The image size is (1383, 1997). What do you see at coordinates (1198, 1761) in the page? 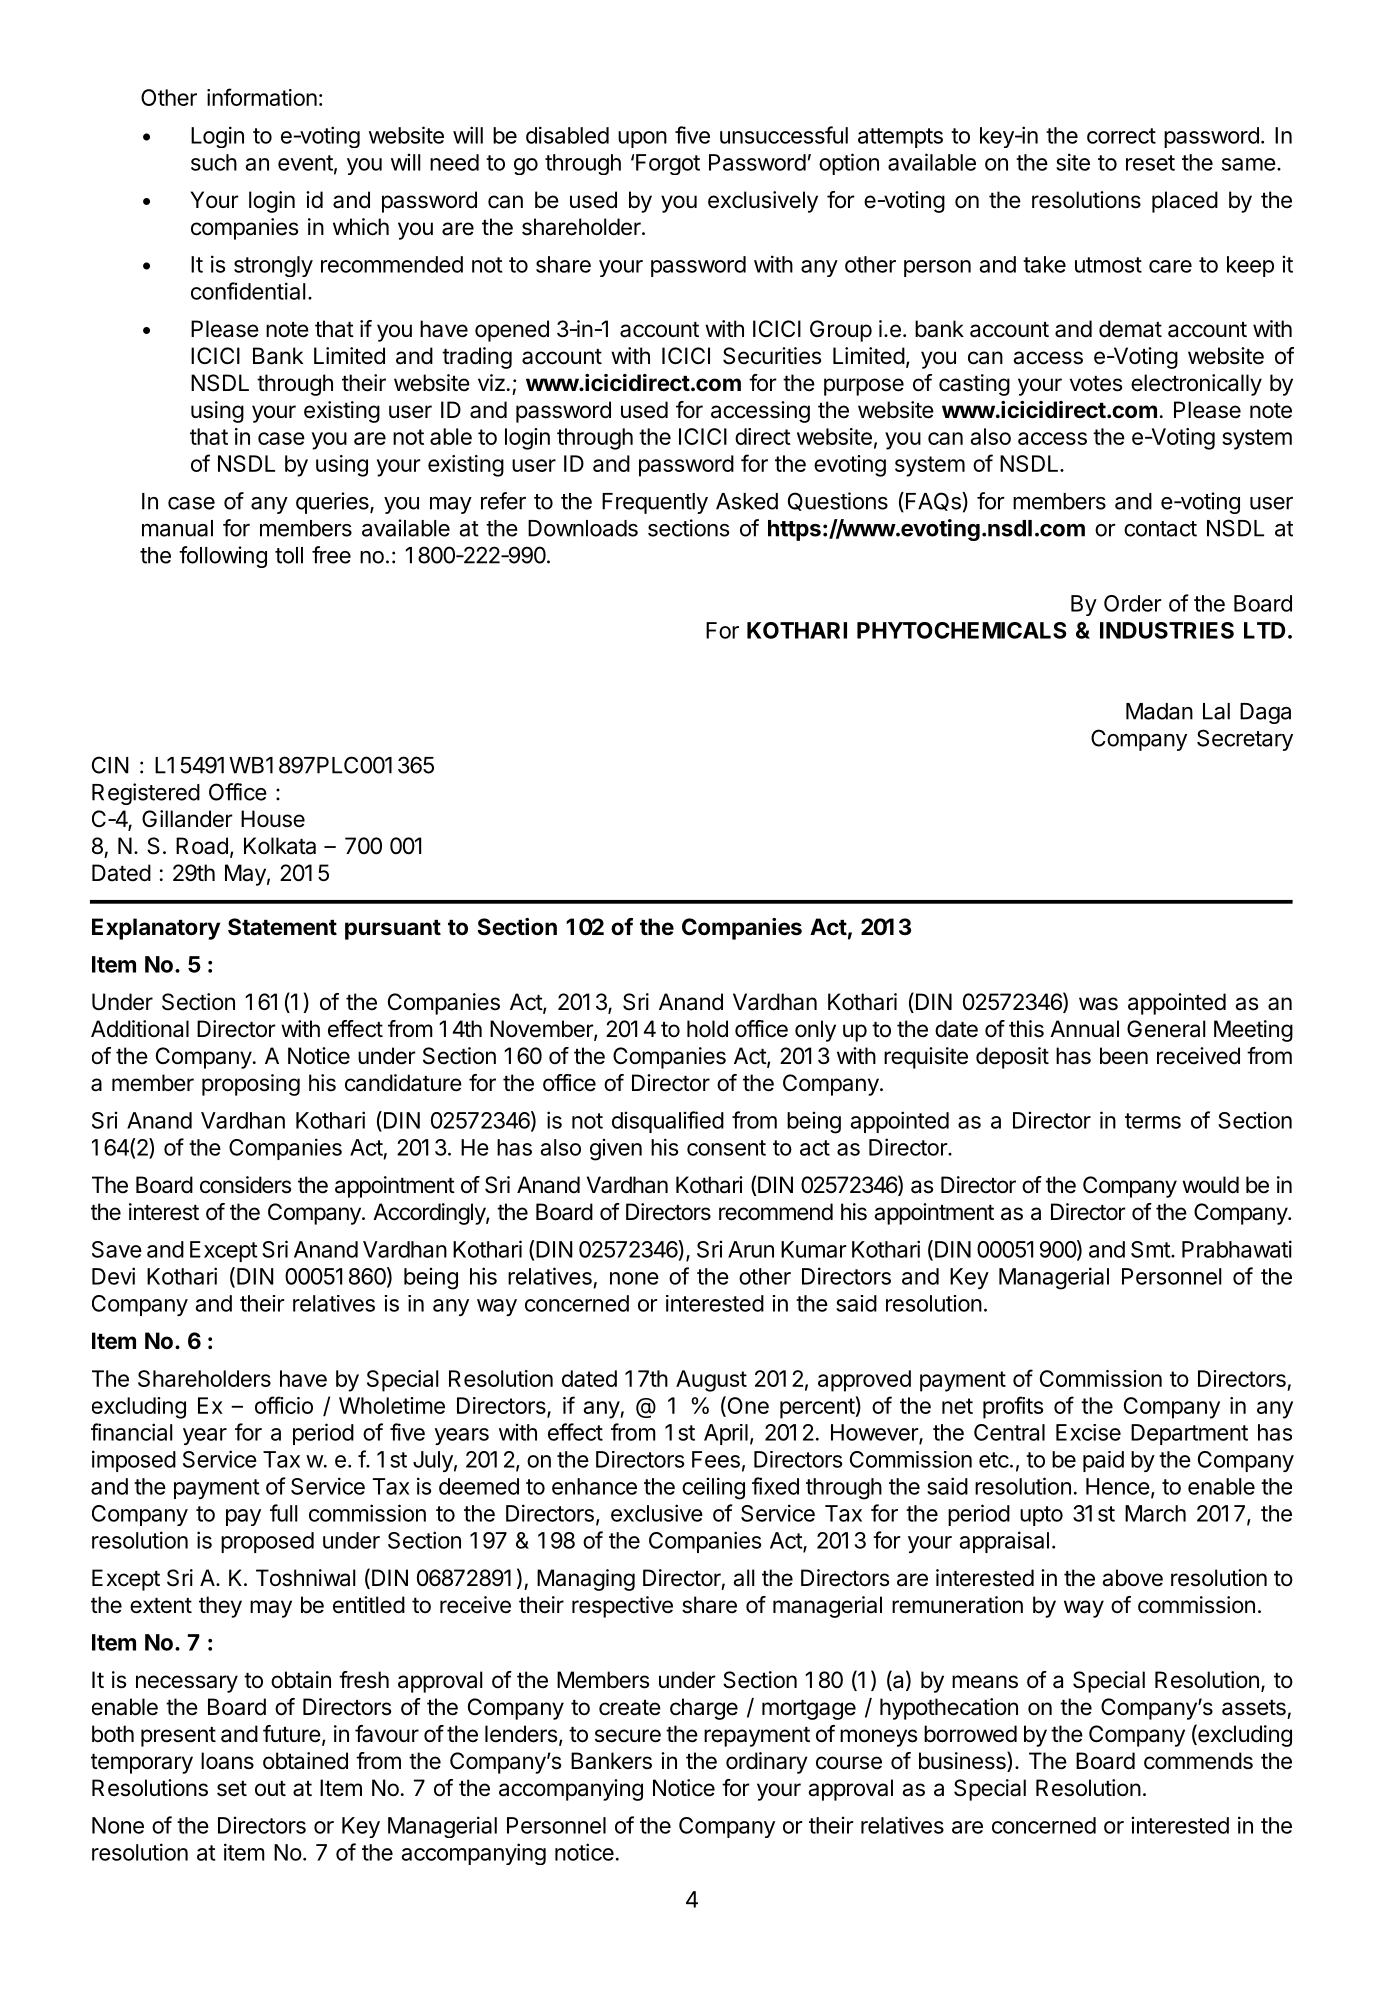
I see `commends` at bounding box center [1198, 1761].
